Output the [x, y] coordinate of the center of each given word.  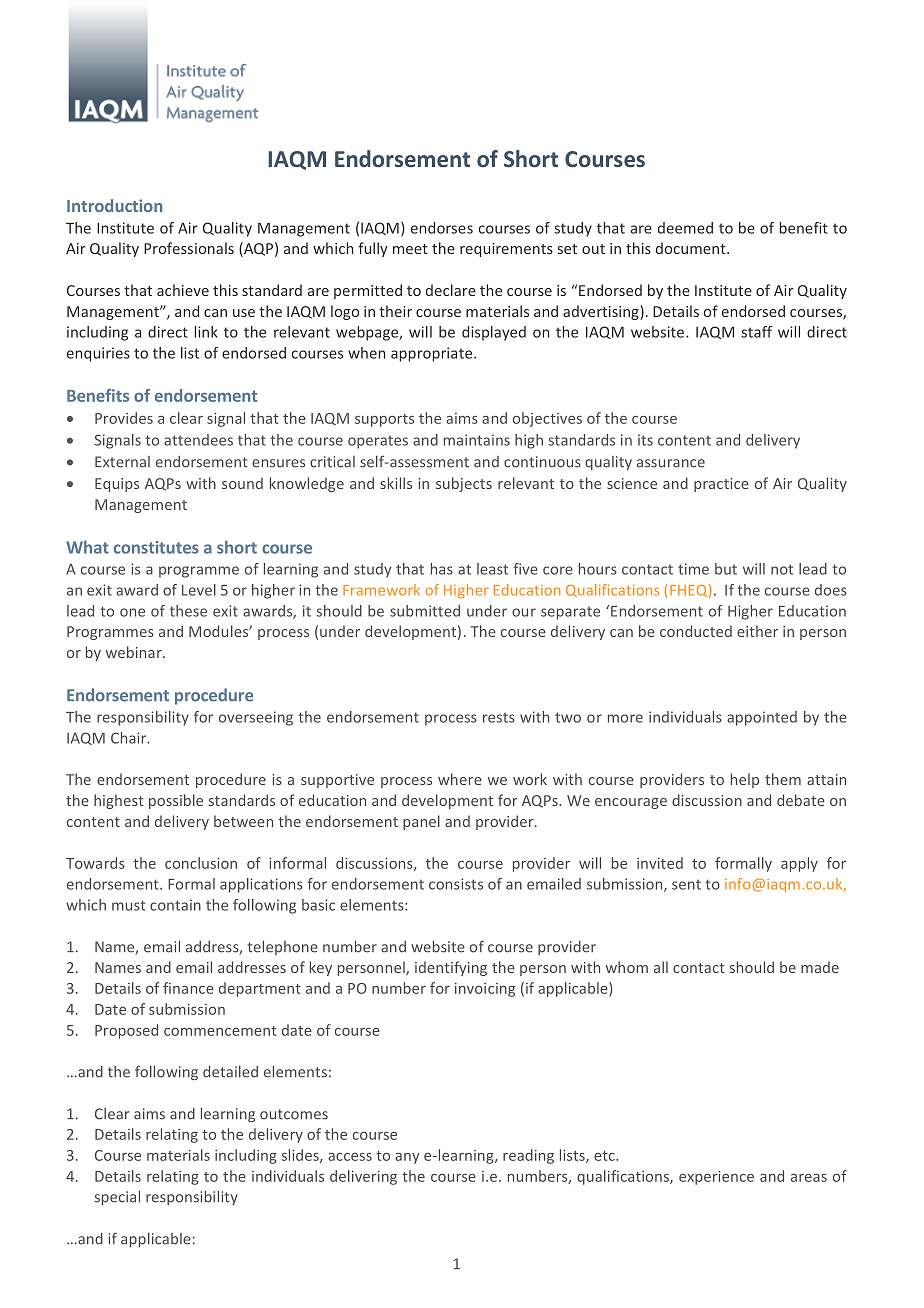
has [442, 569]
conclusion [201, 863]
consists [456, 884]
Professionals [189, 248]
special [117, 1197]
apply [799, 864]
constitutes [156, 547]
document [692, 248]
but [726, 569]
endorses [442, 228]
